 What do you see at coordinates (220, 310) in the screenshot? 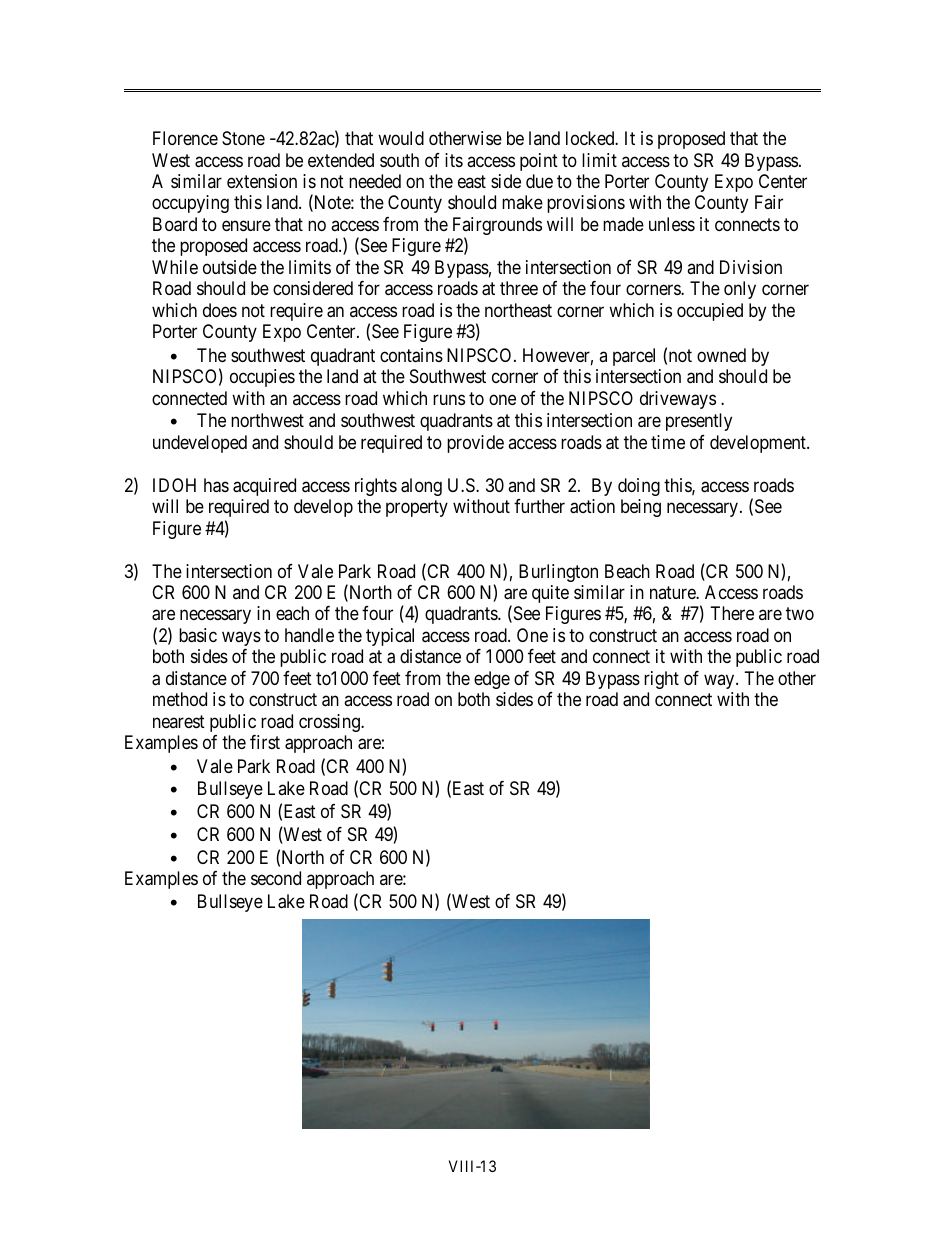
I see `does` at bounding box center [220, 310].
